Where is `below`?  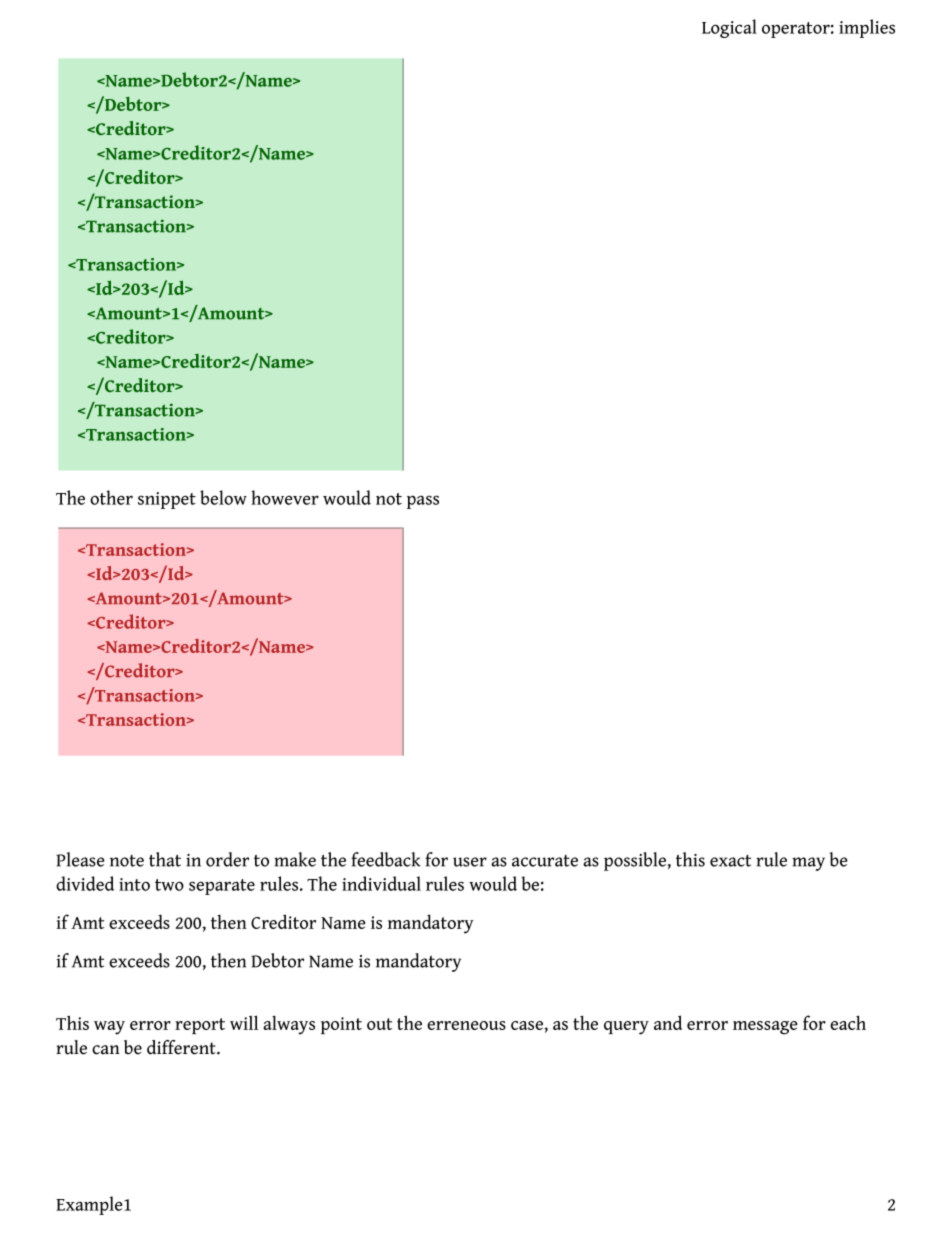 below is located at coordinates (223, 497).
